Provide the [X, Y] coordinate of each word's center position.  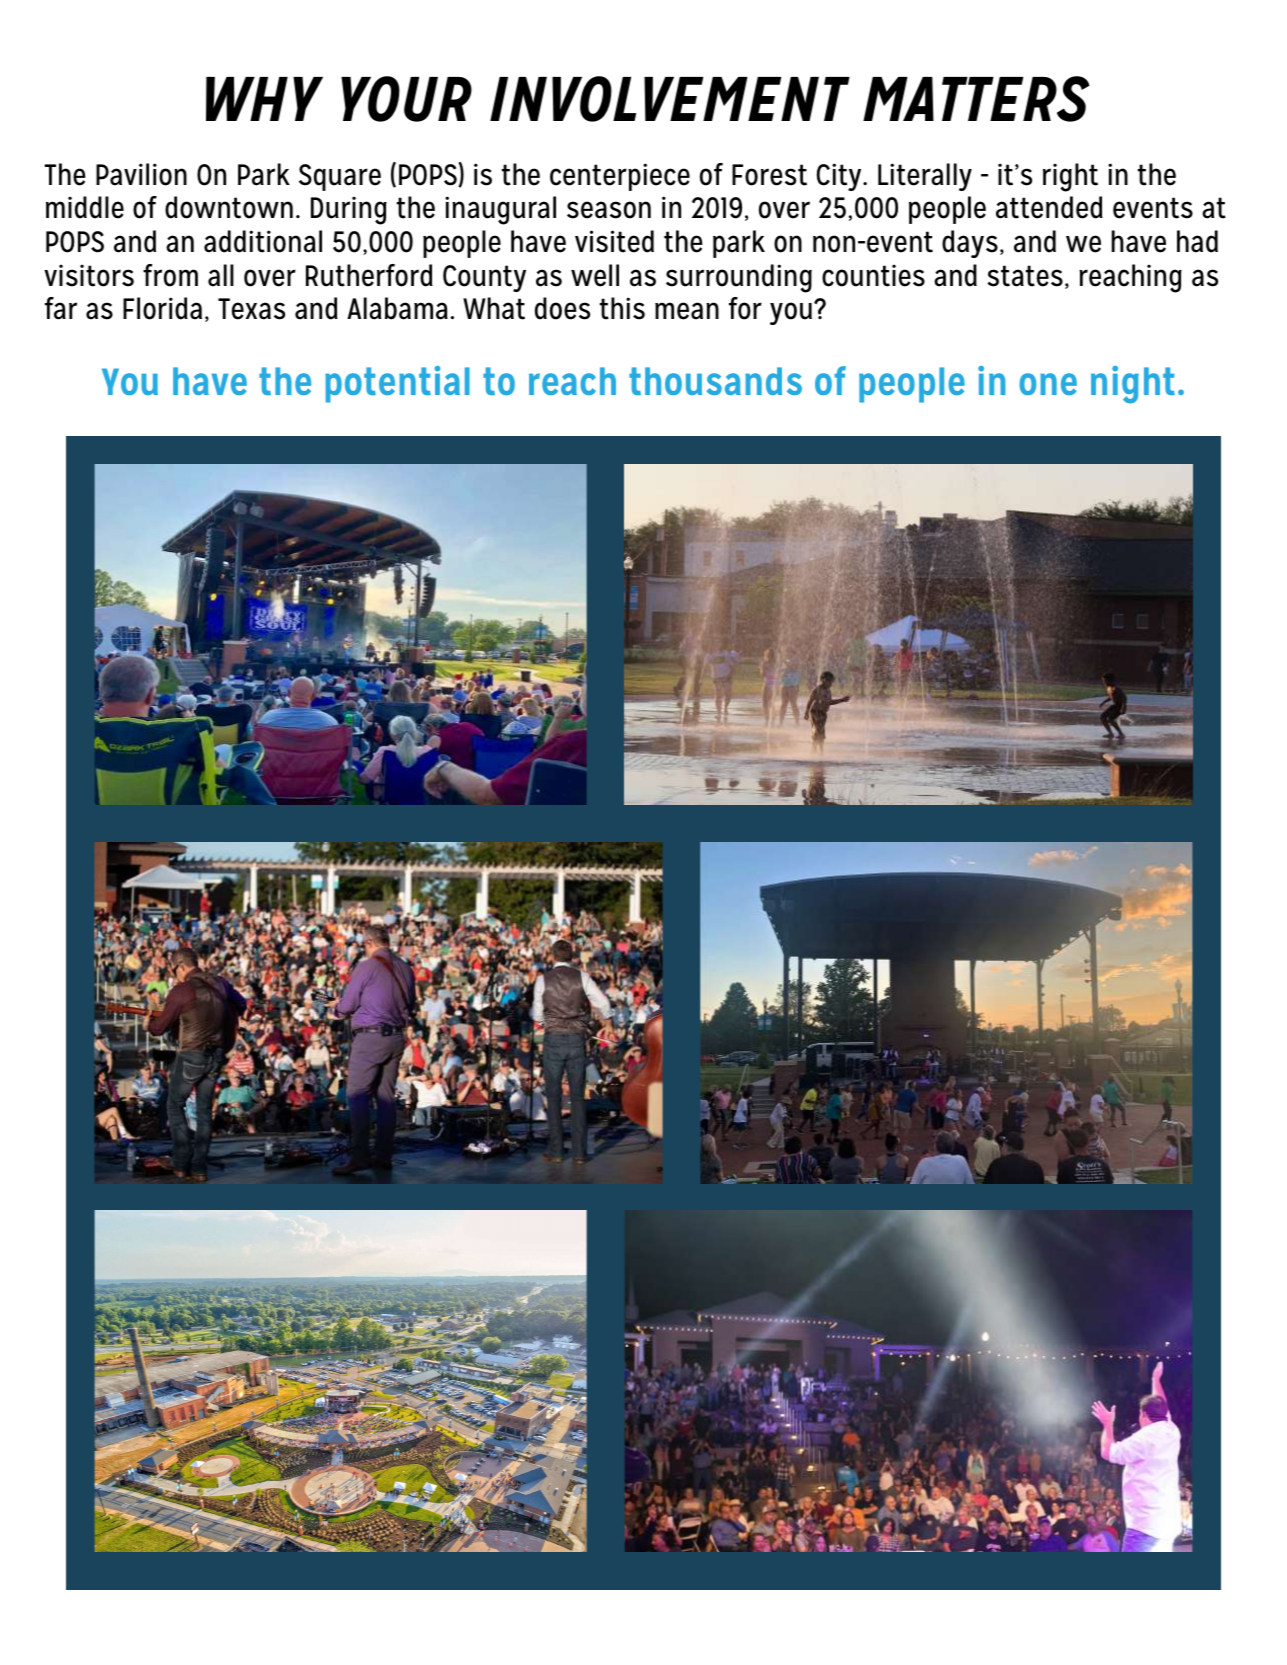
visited [614, 241]
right [1070, 177]
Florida [162, 308]
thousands [715, 381]
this [622, 308]
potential [397, 384]
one [1048, 384]
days [970, 244]
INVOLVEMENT [670, 99]
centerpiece [620, 177]
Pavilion [141, 174]
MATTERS [976, 99]
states [1025, 276]
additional [263, 241]
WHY [264, 99]
